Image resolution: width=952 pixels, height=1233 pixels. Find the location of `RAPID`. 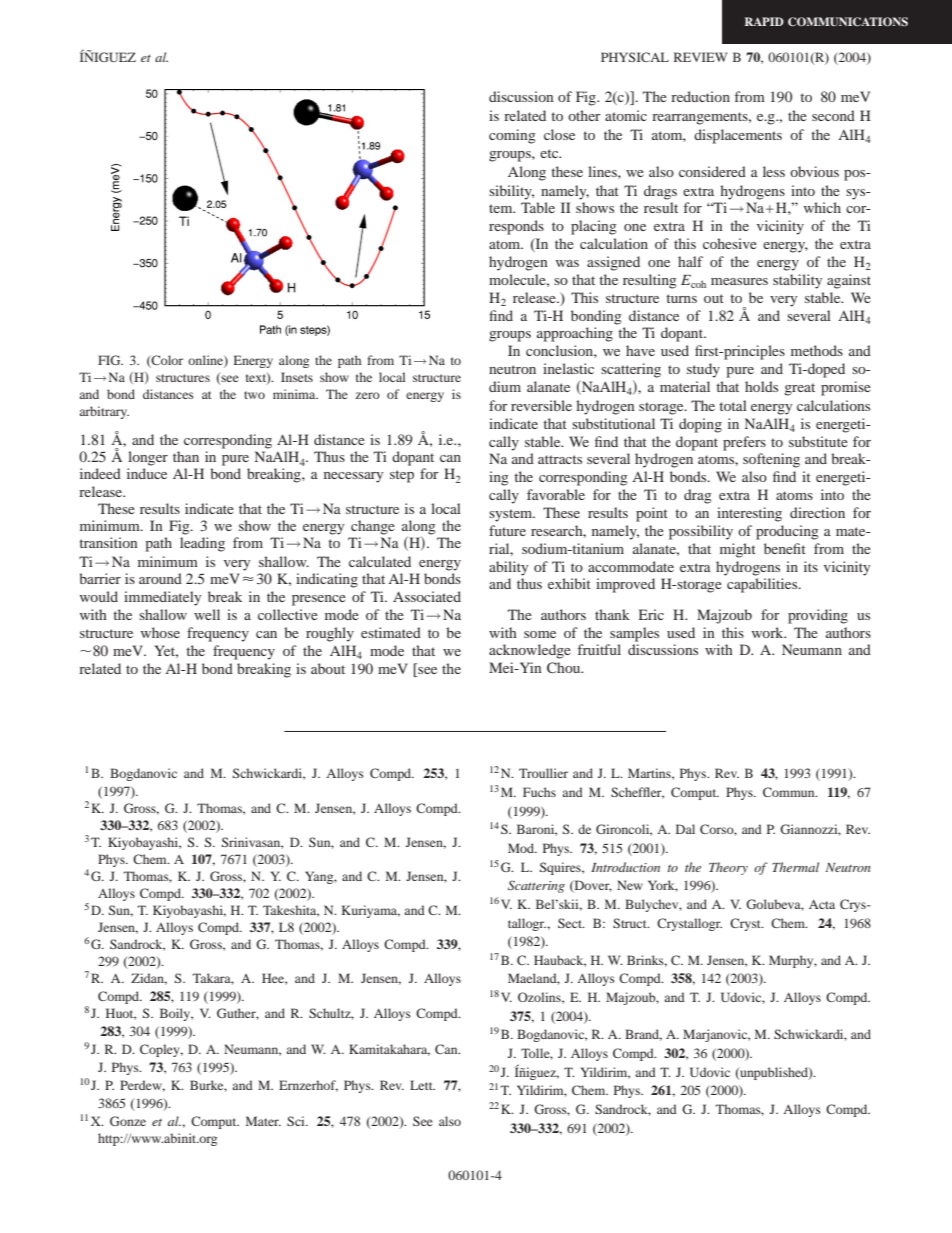

RAPID is located at coordinates (764, 21).
